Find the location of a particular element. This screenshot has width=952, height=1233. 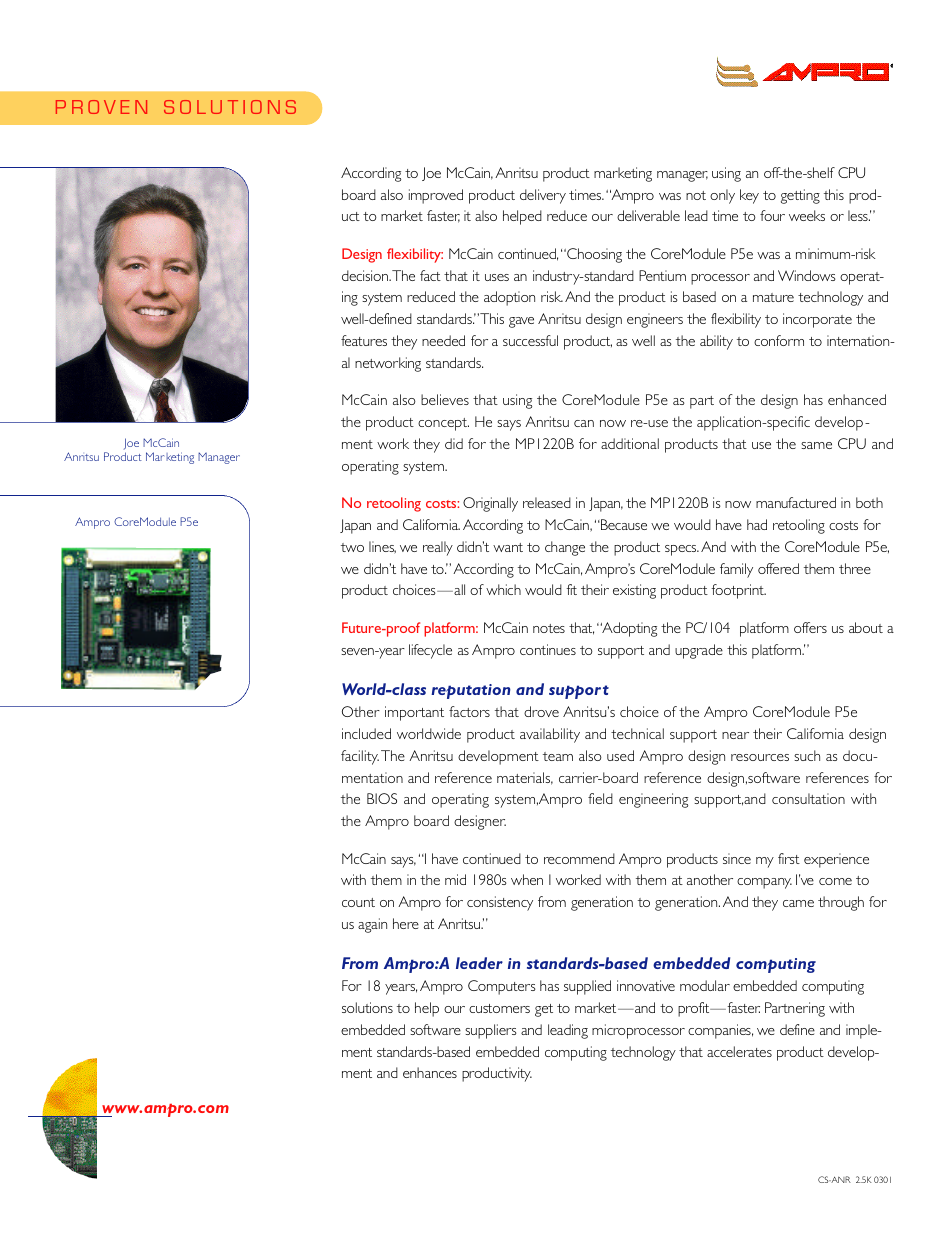

faster is located at coordinates (443, 216).
